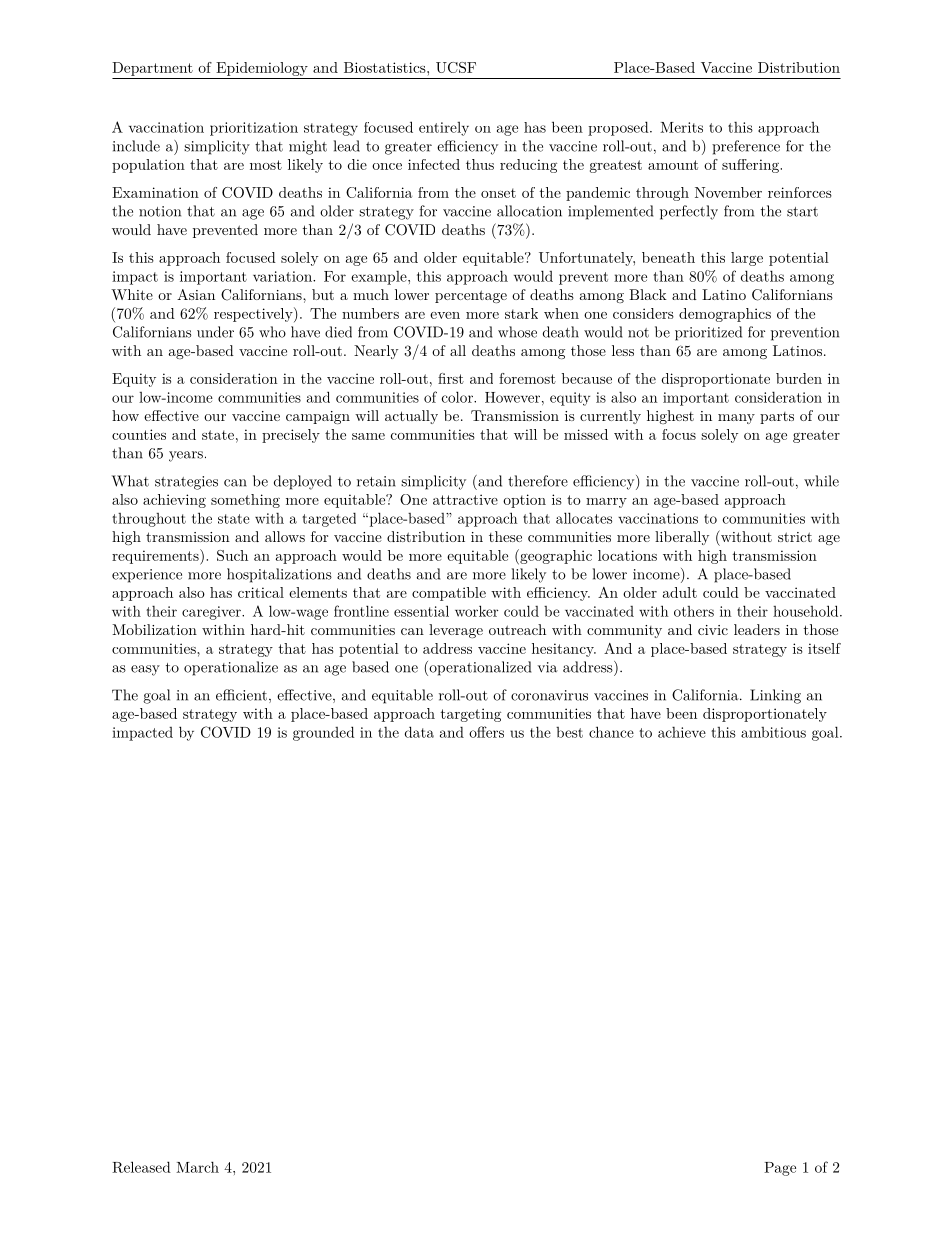 This document has height=1233, width=952. Describe the element at coordinates (197, 1167) in the document. I see `March` at that location.
